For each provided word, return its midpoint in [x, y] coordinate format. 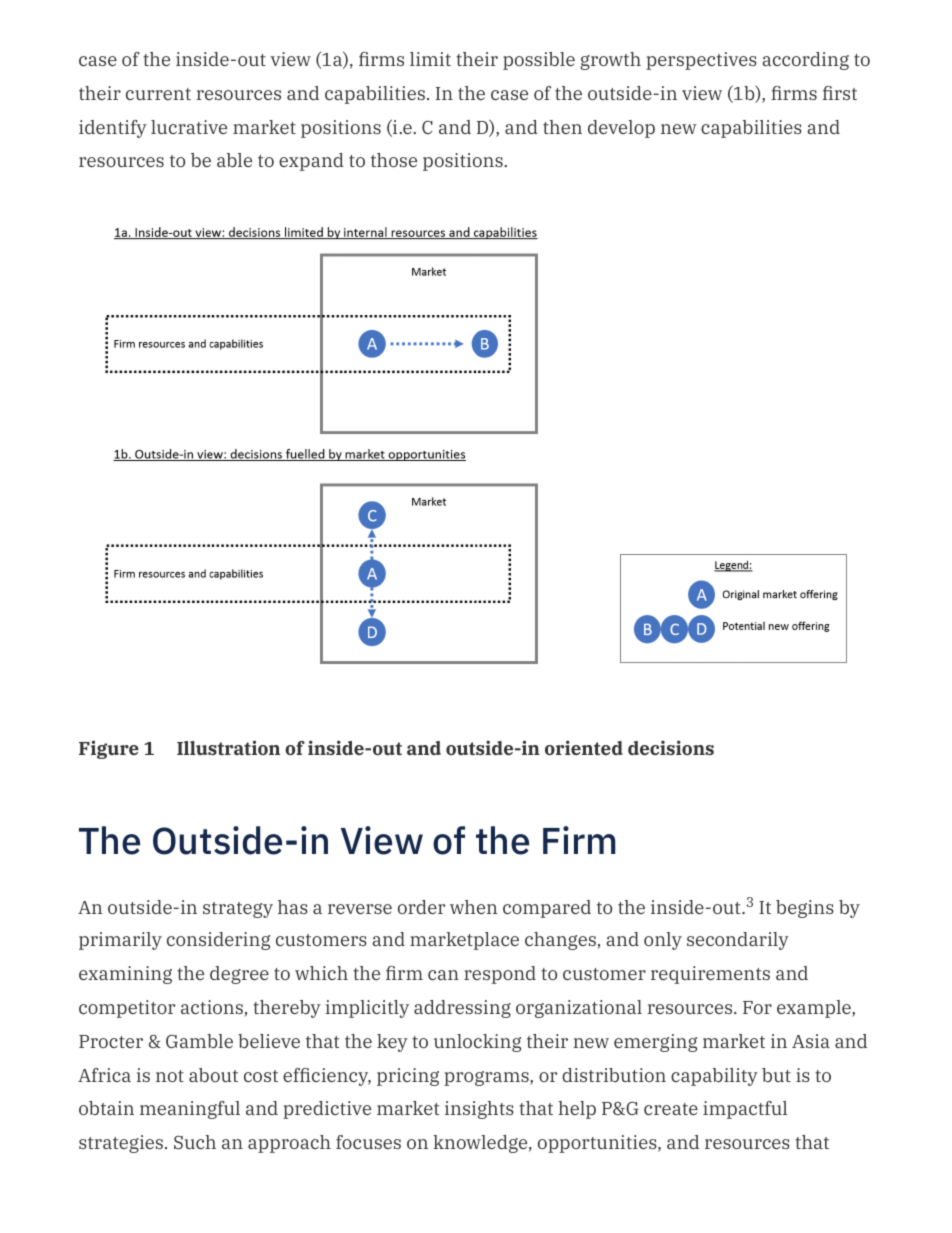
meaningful [190, 1110]
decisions [671, 747]
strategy [238, 910]
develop [621, 129]
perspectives [701, 61]
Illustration [228, 747]
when [474, 907]
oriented [584, 747]
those [394, 160]
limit [430, 59]
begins [805, 909]
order [422, 907]
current [158, 94]
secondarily [738, 941]
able [234, 160]
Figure [109, 749]
